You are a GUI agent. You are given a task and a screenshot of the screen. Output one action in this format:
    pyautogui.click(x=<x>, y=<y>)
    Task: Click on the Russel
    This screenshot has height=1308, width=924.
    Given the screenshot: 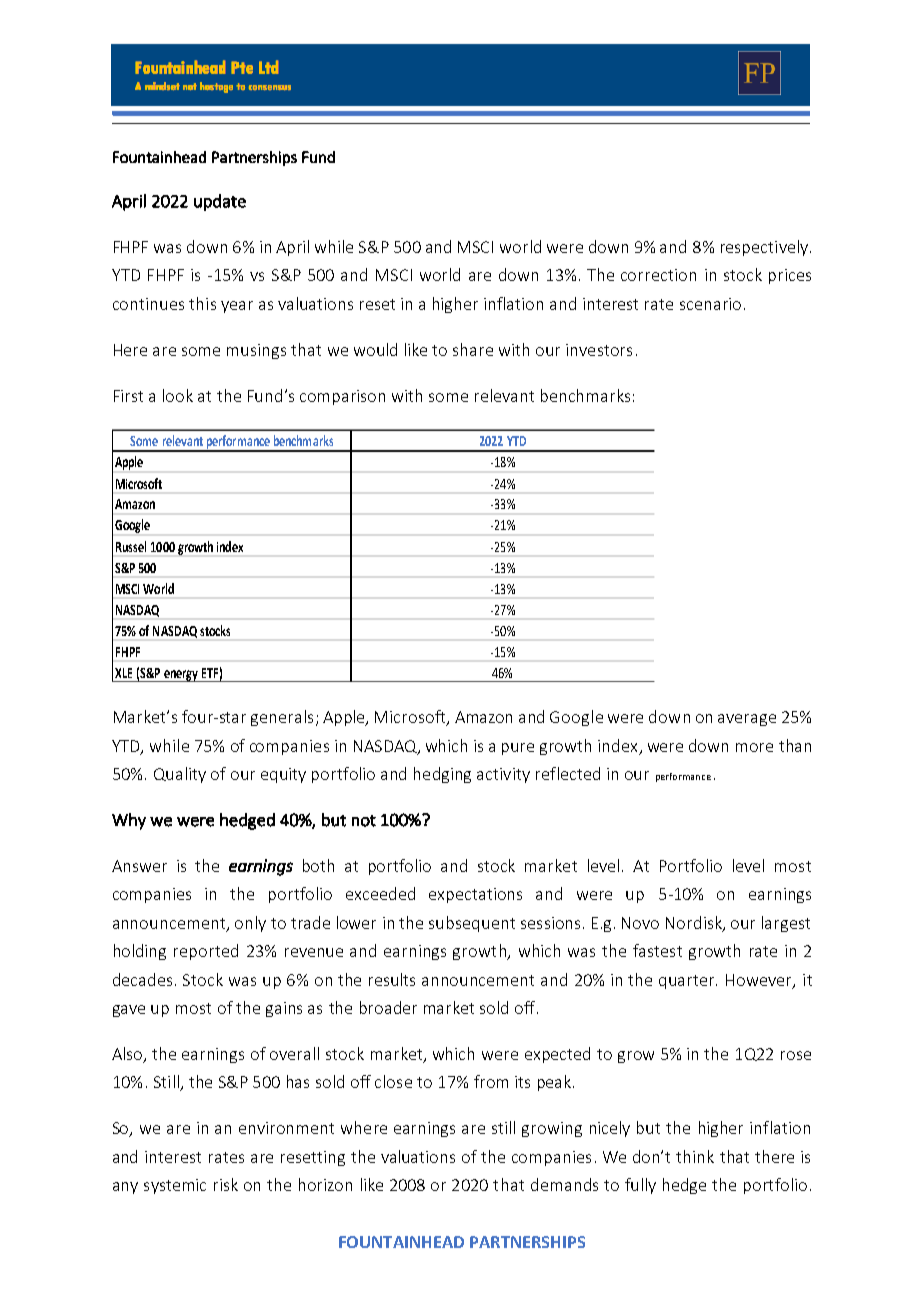 What is the action you would take?
    pyautogui.click(x=131, y=546)
